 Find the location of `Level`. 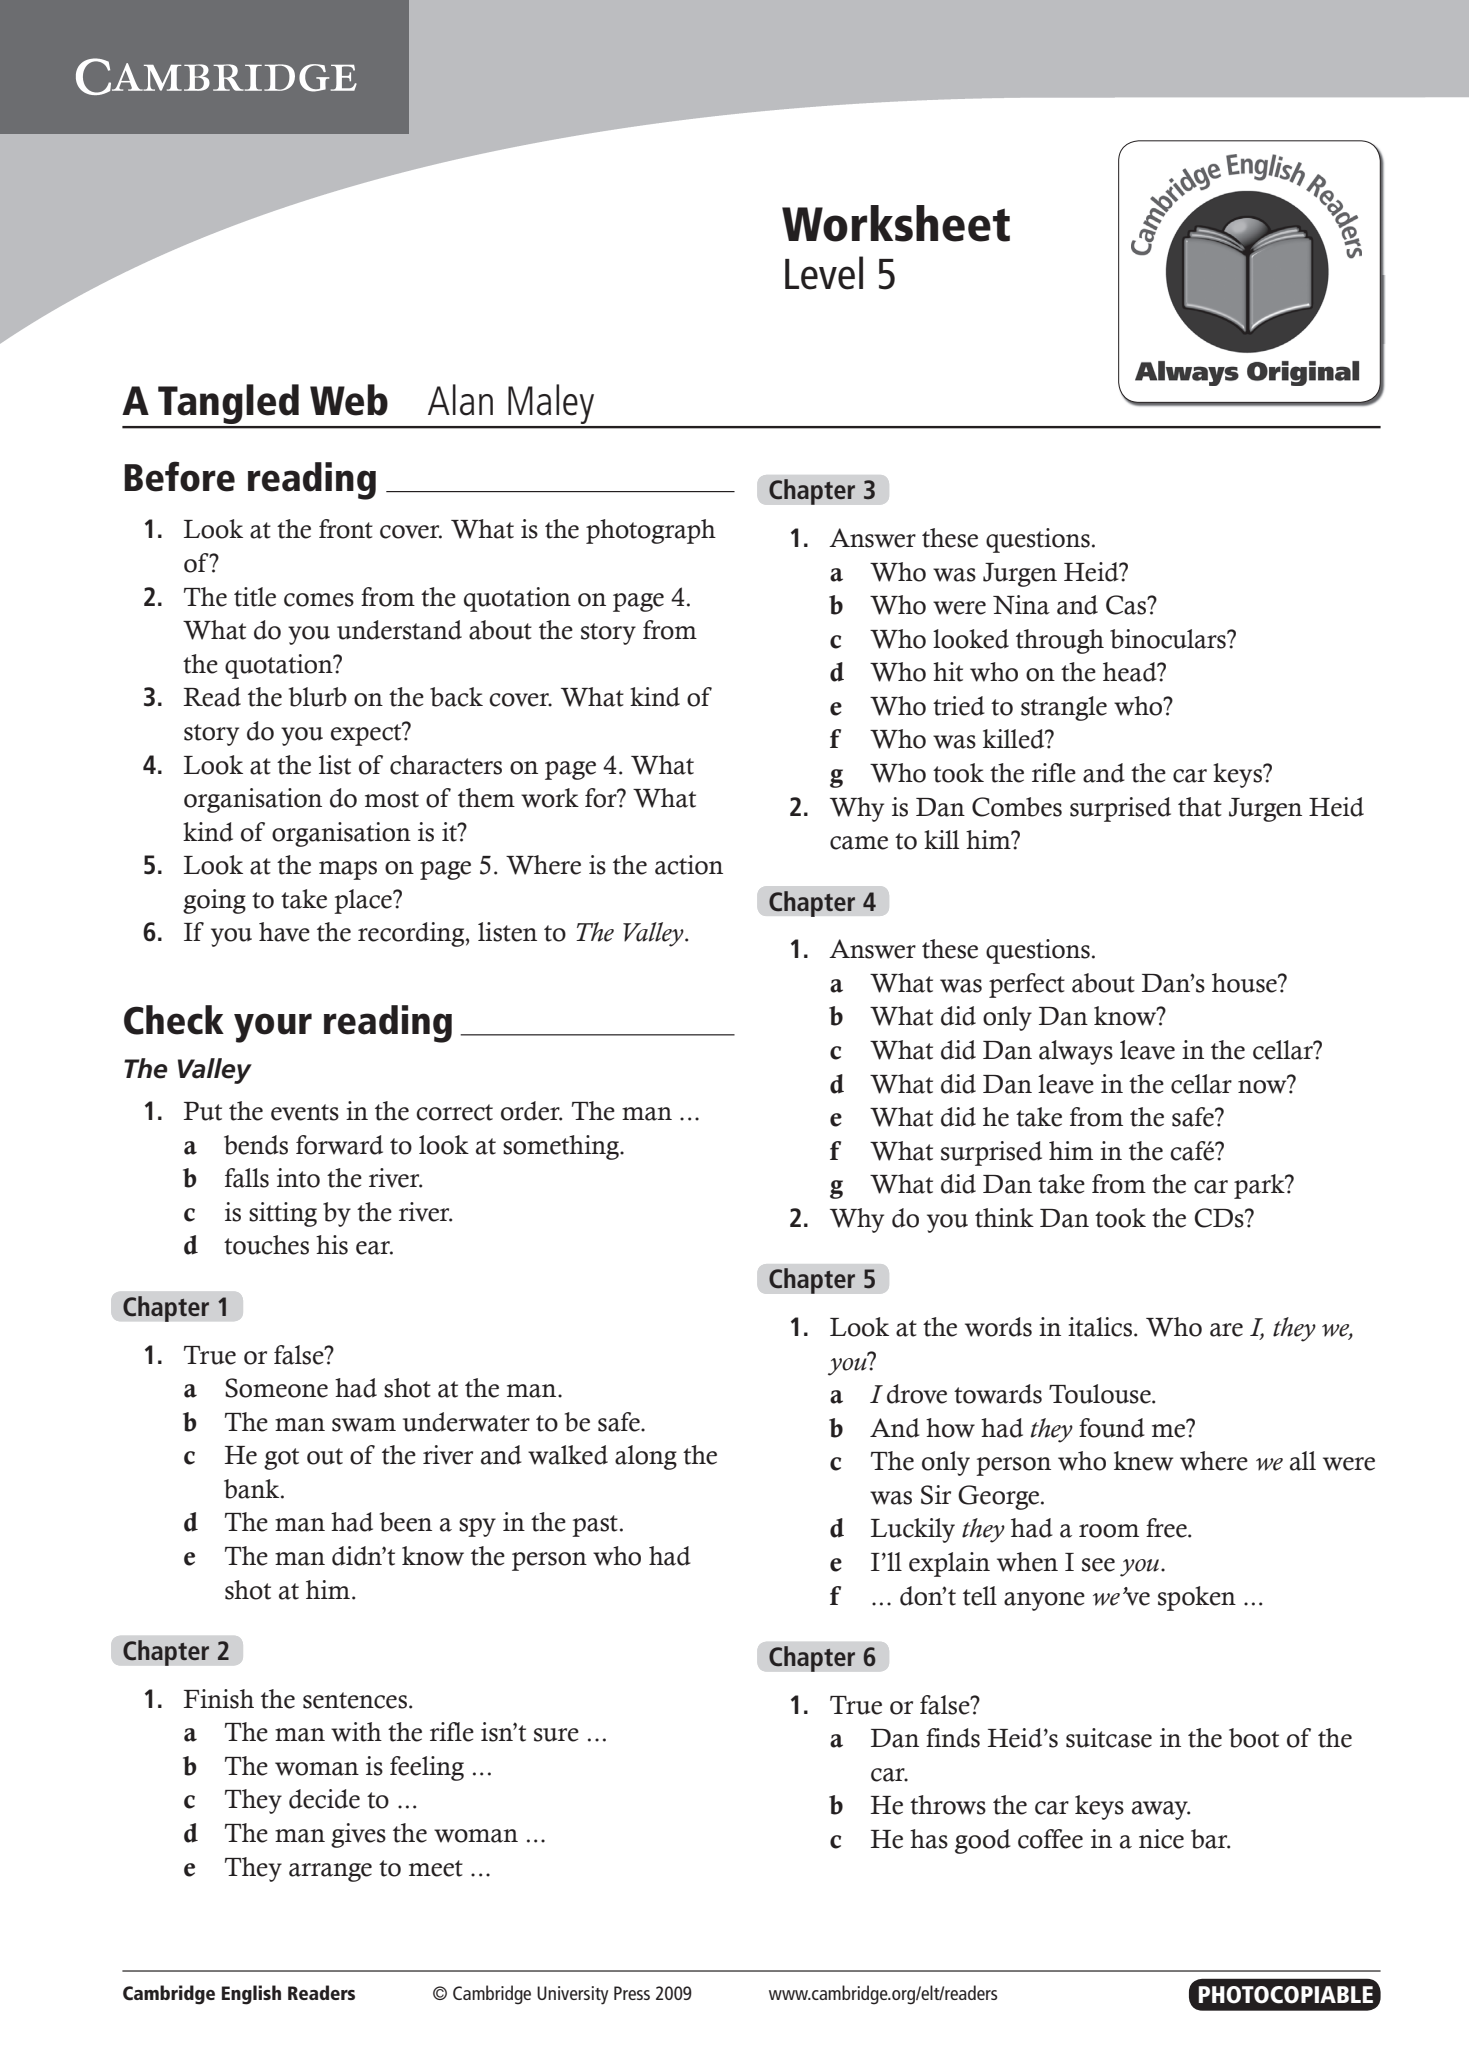

Level is located at coordinates (824, 273).
